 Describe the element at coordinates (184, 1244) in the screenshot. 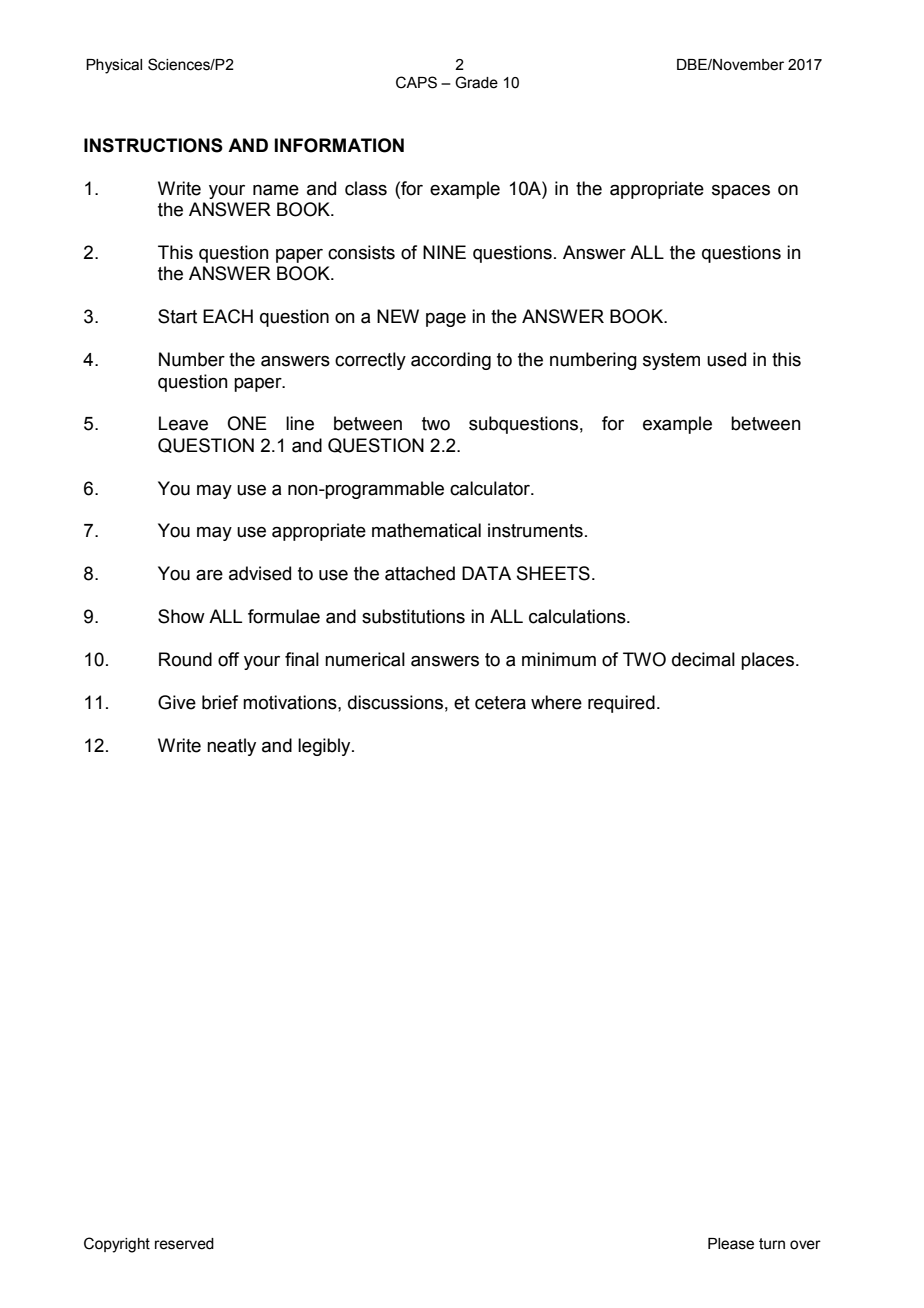

I see `reserved` at that location.
